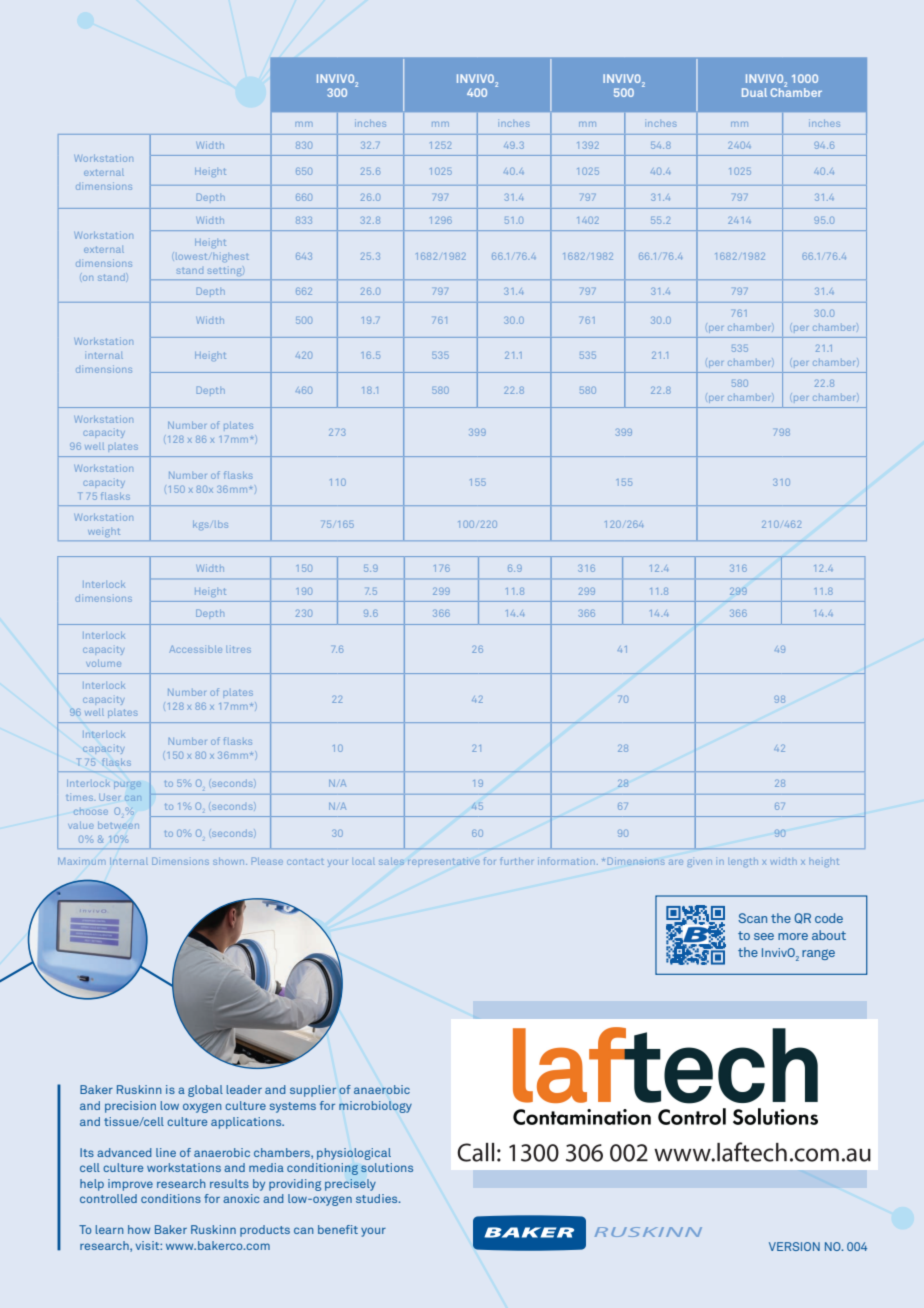 The width and height of the screenshot is (924, 1308). I want to click on representative, so click(444, 861).
